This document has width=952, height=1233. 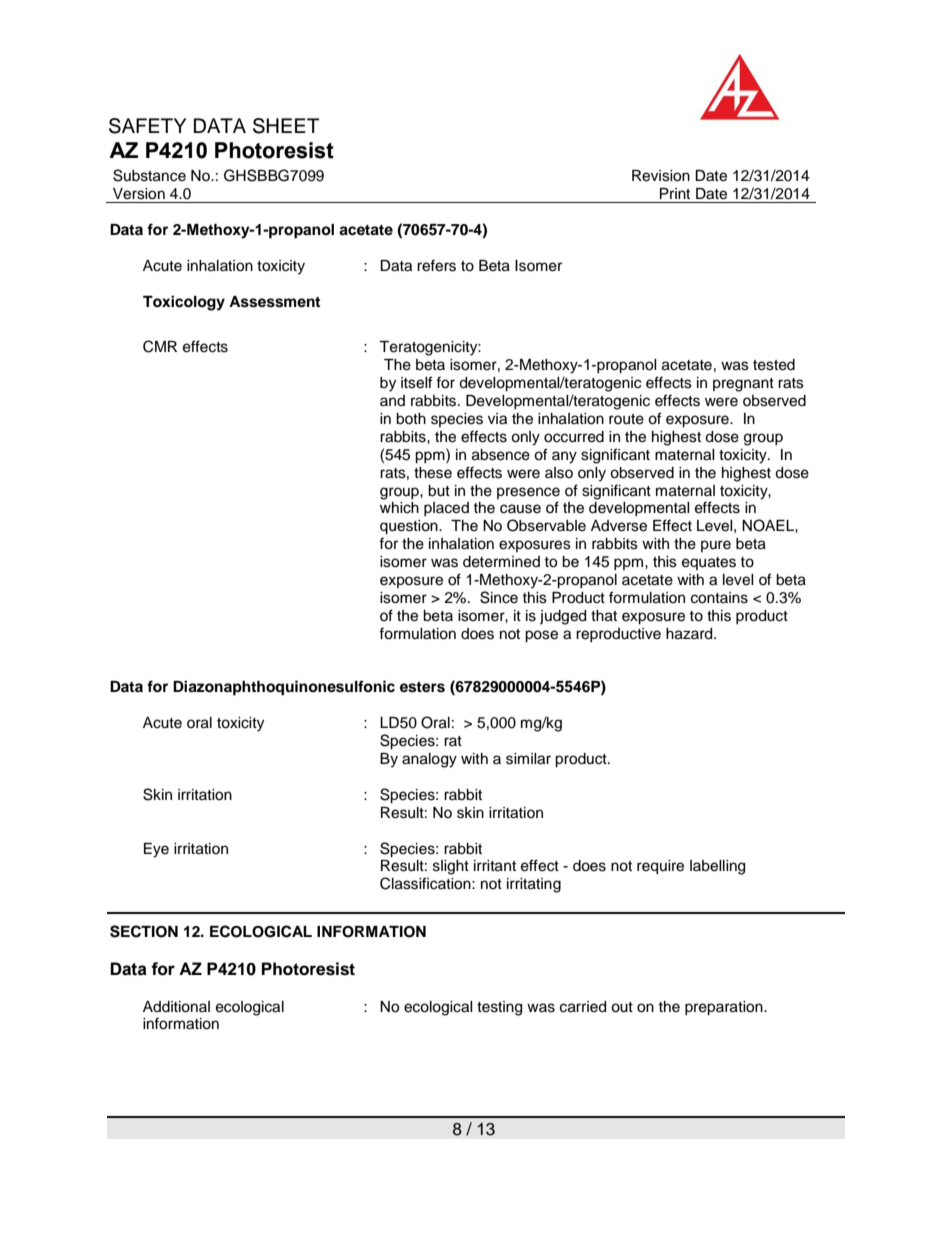 I want to click on Additional, so click(x=176, y=1007).
